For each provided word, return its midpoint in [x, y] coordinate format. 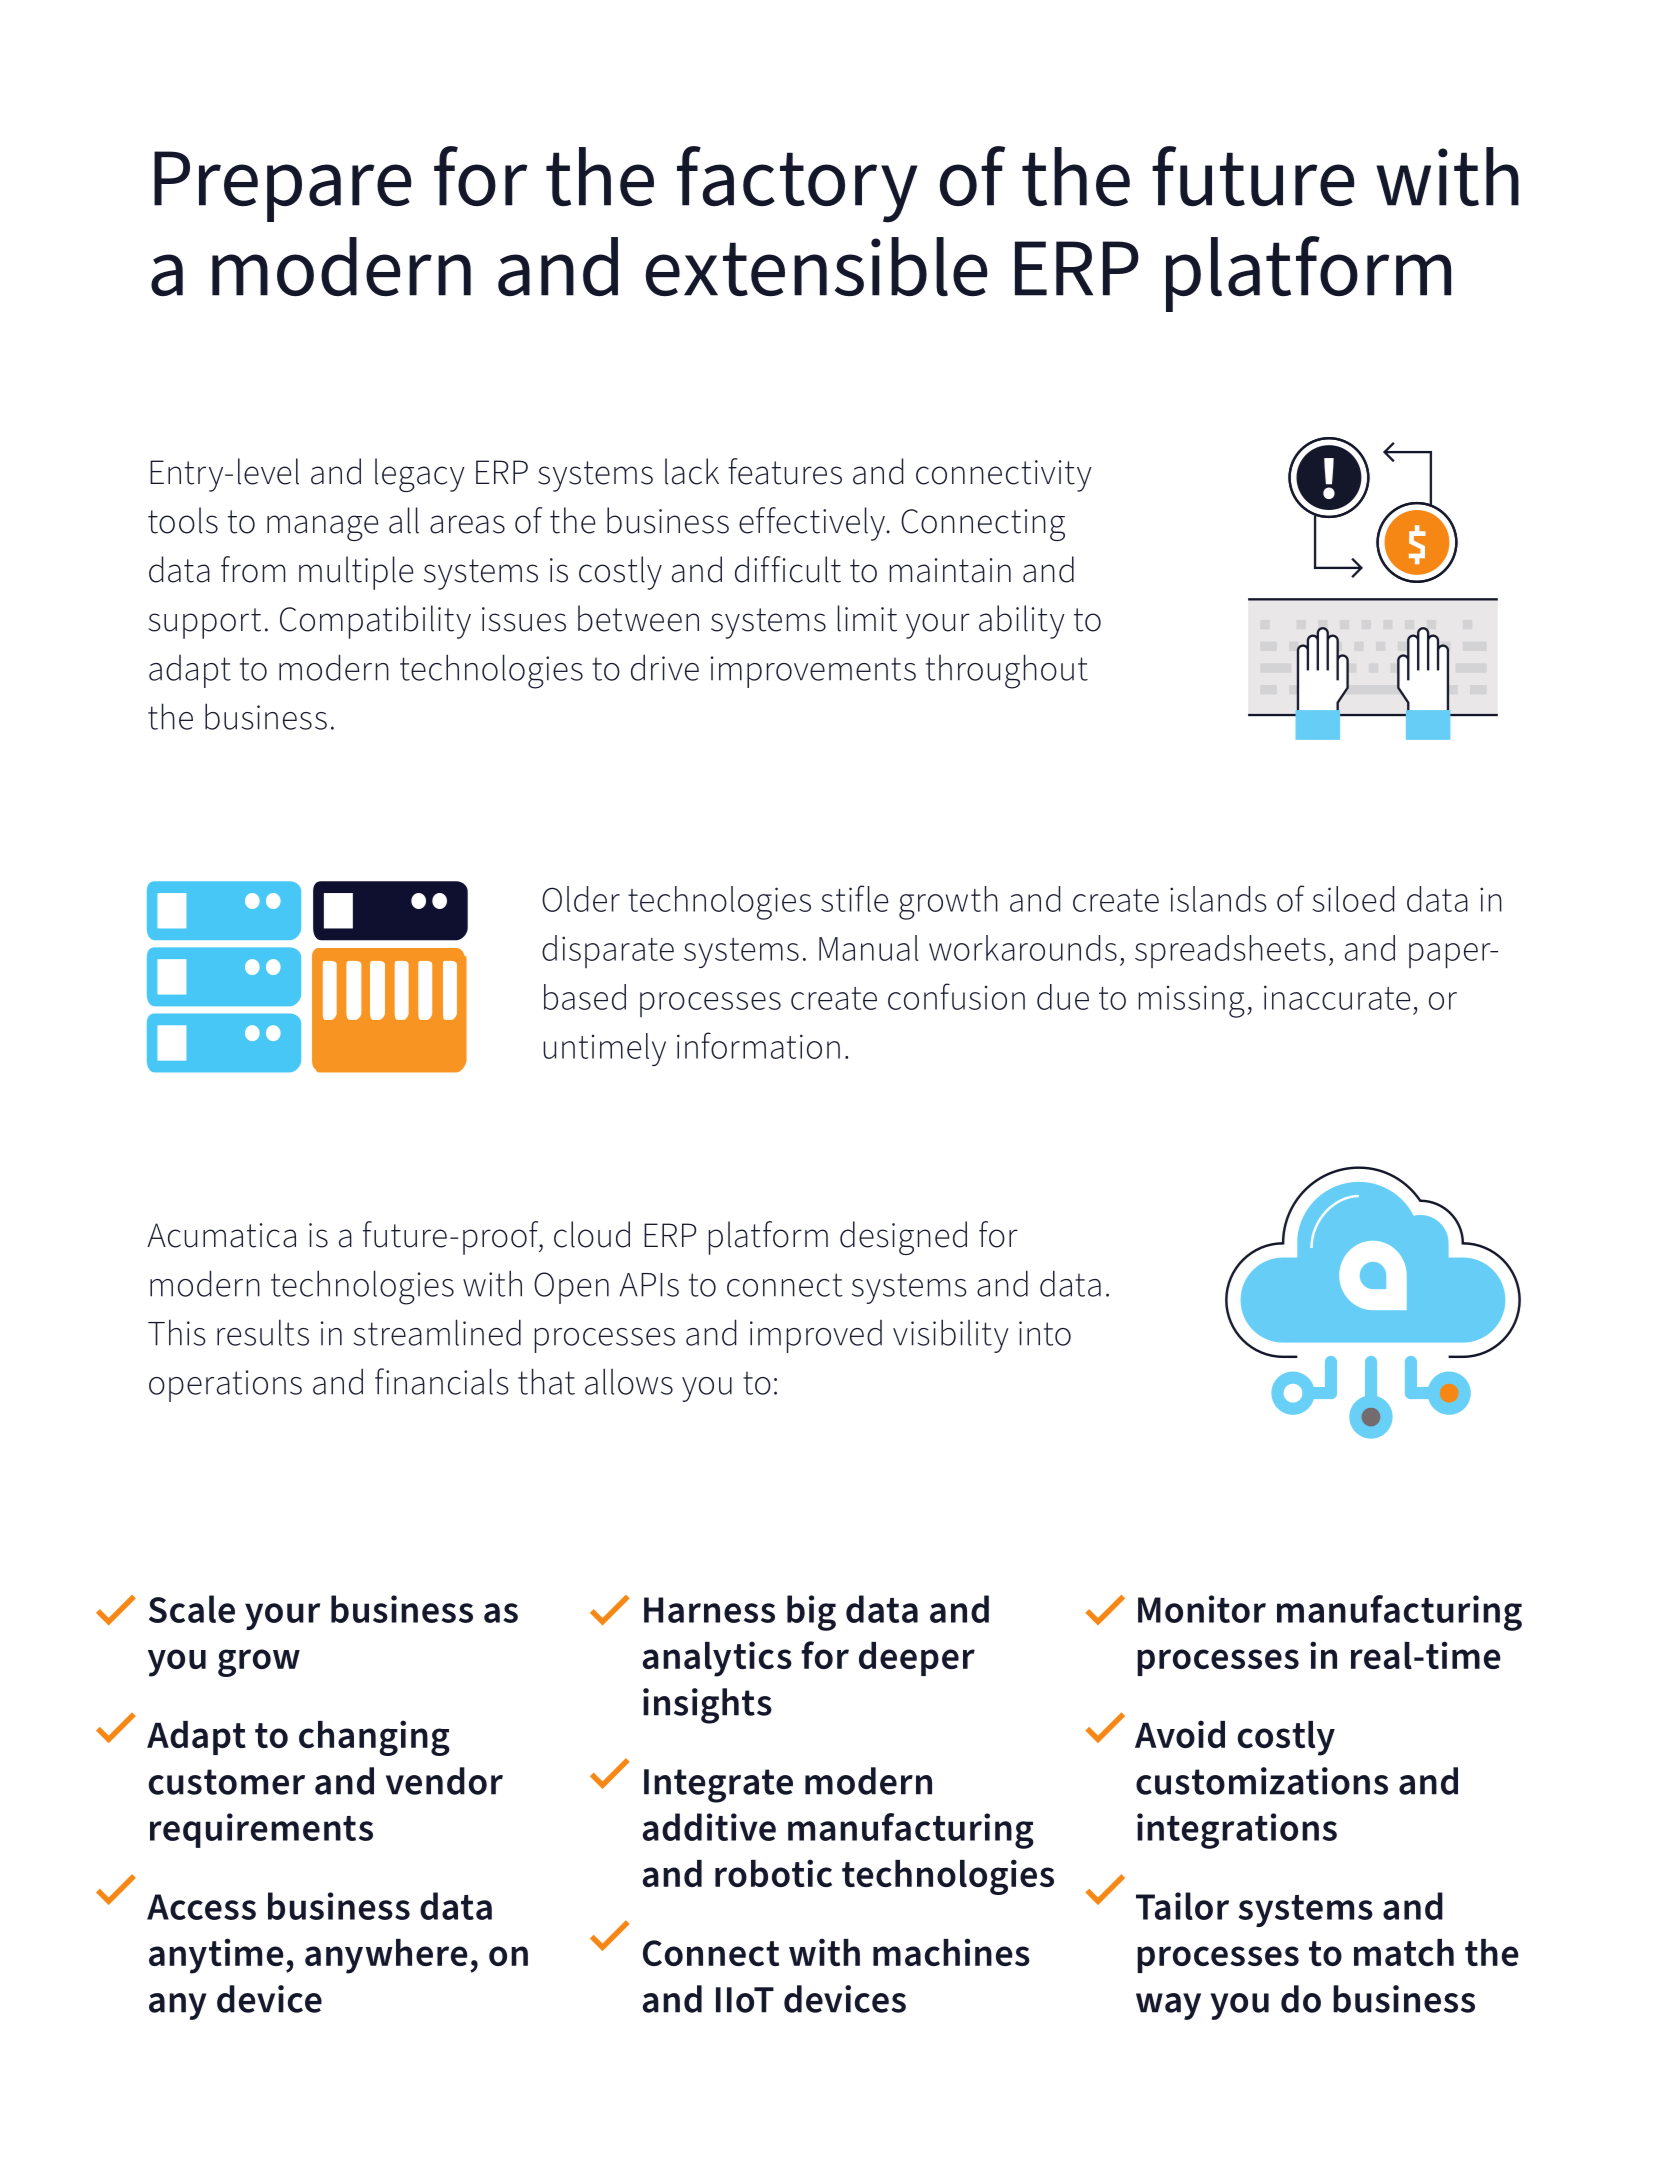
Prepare [283, 186]
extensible [817, 267]
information [758, 1045]
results [263, 1332]
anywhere [386, 1956]
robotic [773, 1873]
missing [1192, 1001]
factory [797, 184]
